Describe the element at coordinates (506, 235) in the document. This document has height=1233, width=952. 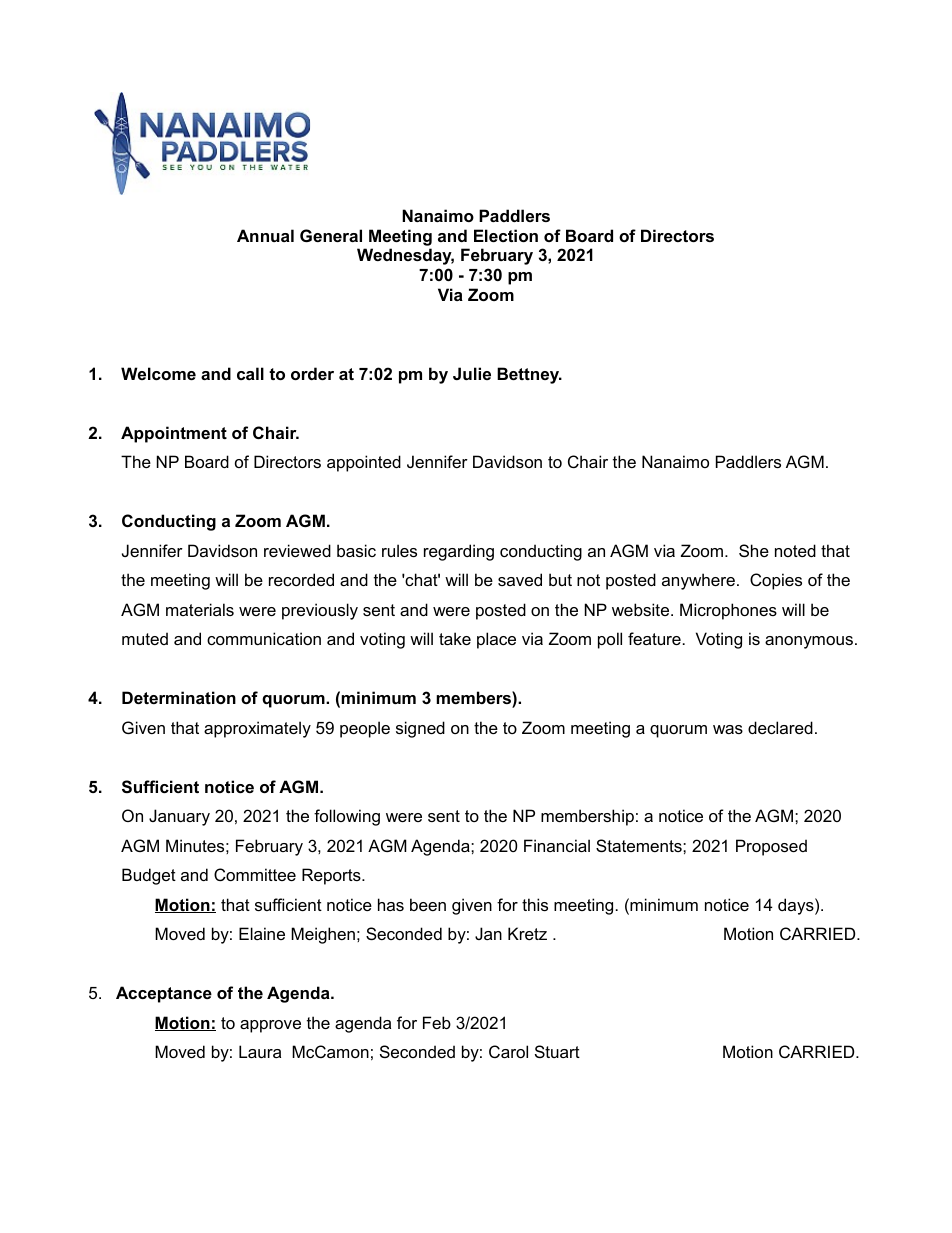
I see `Election` at that location.
